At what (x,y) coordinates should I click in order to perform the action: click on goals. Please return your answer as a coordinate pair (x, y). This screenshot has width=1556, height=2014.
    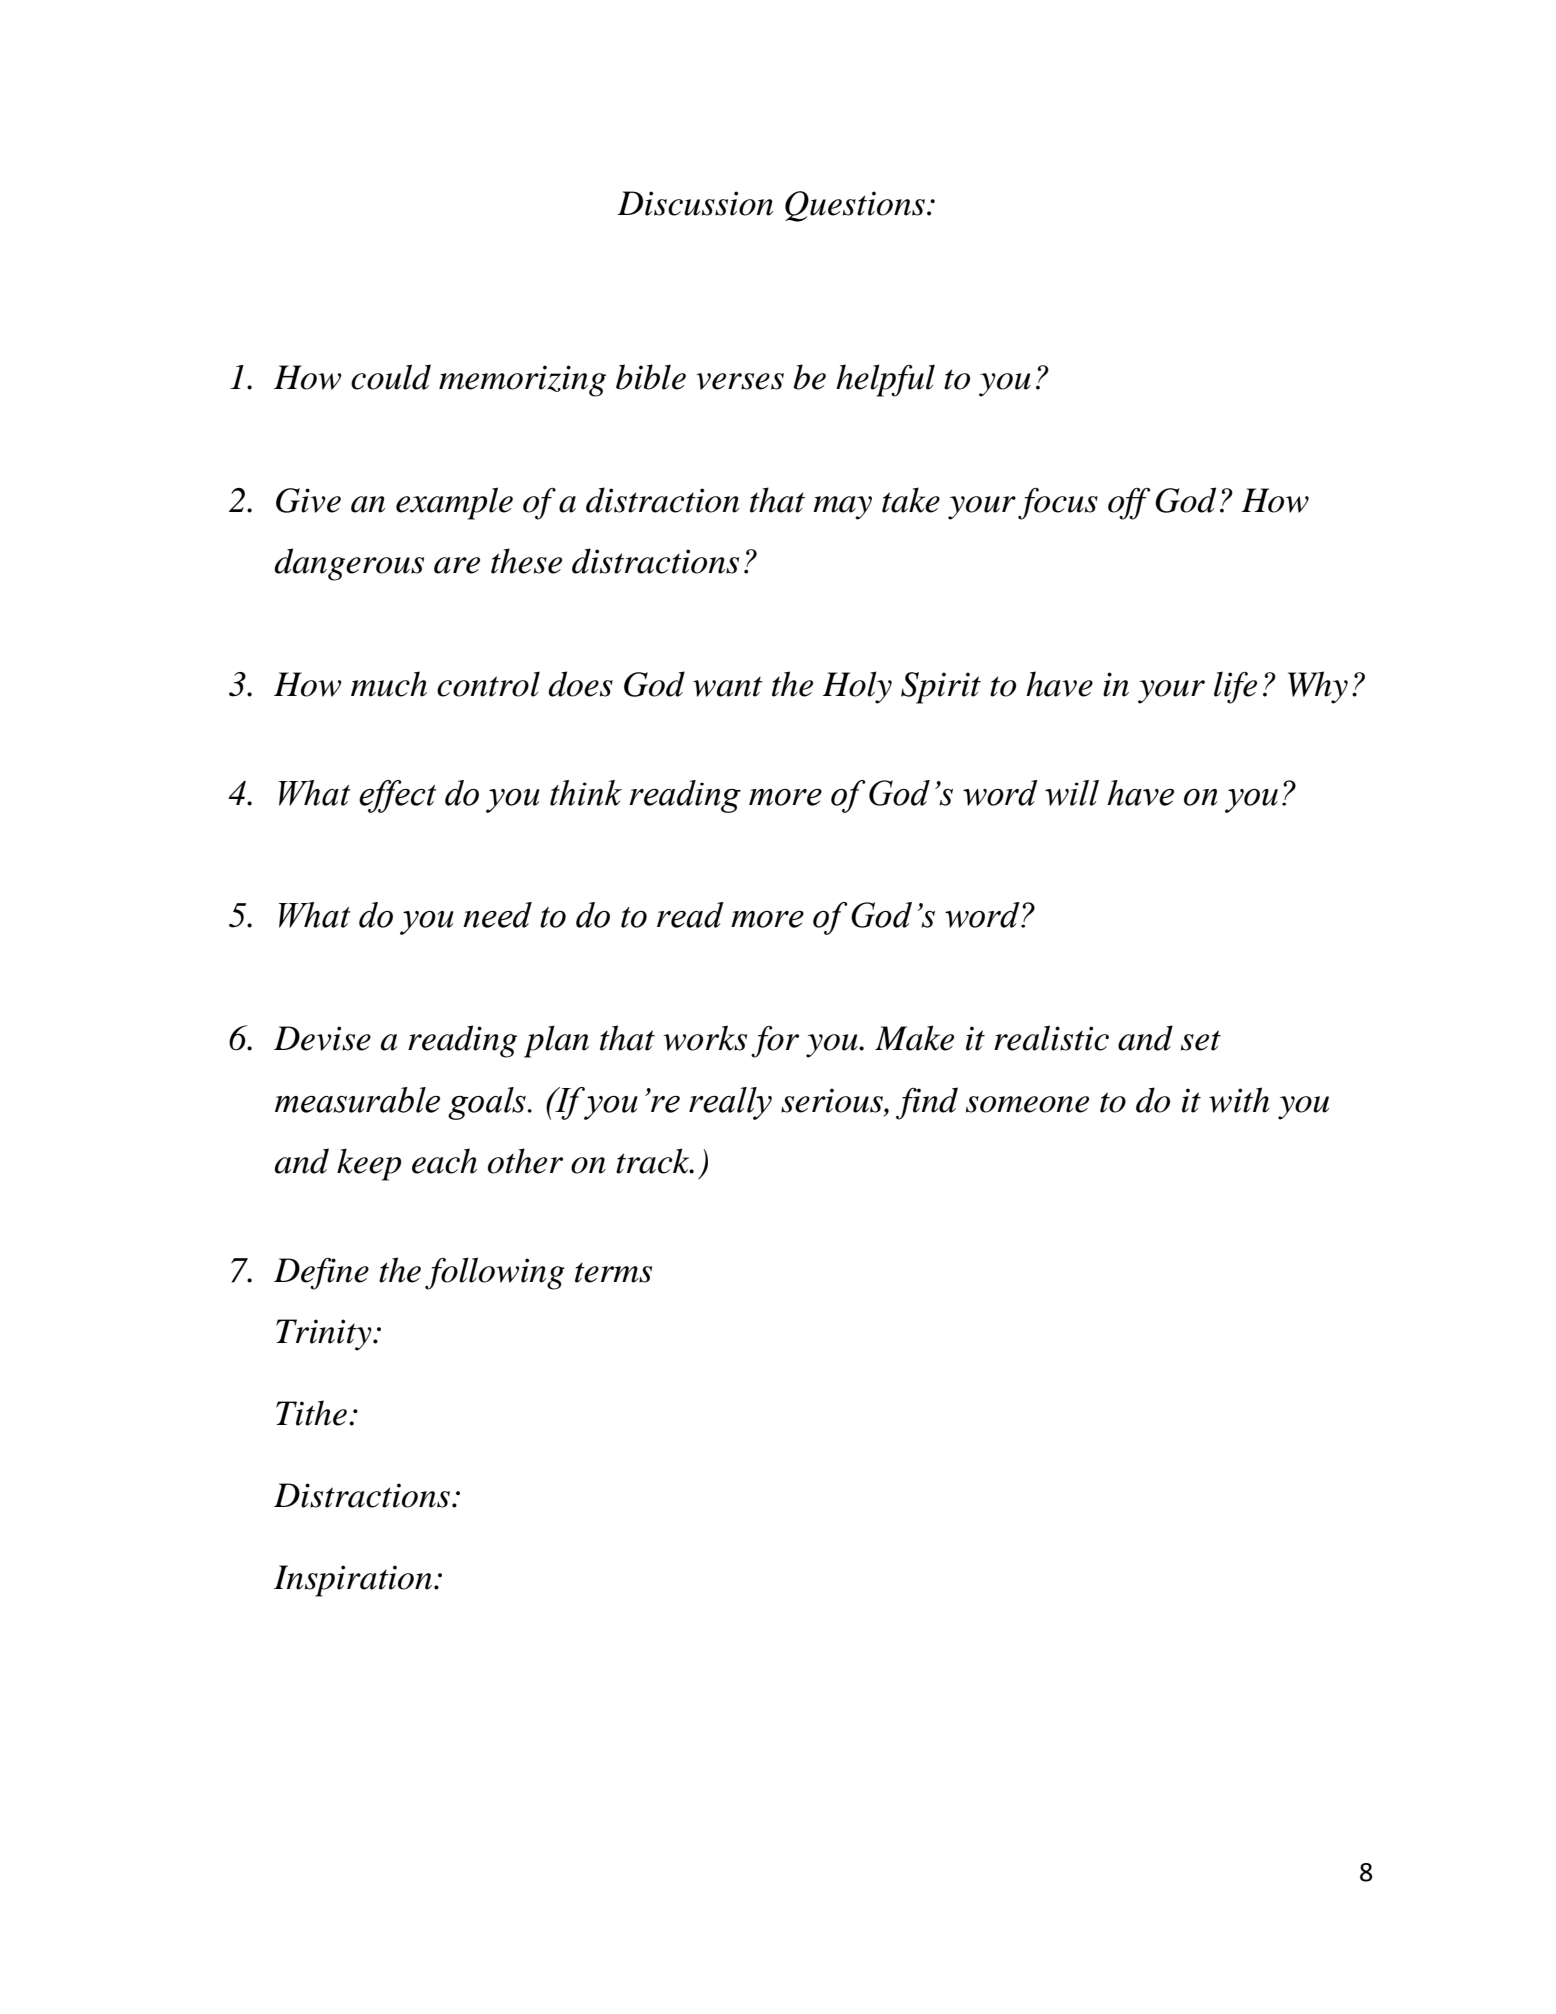
    Looking at the image, I should click on (487, 1103).
